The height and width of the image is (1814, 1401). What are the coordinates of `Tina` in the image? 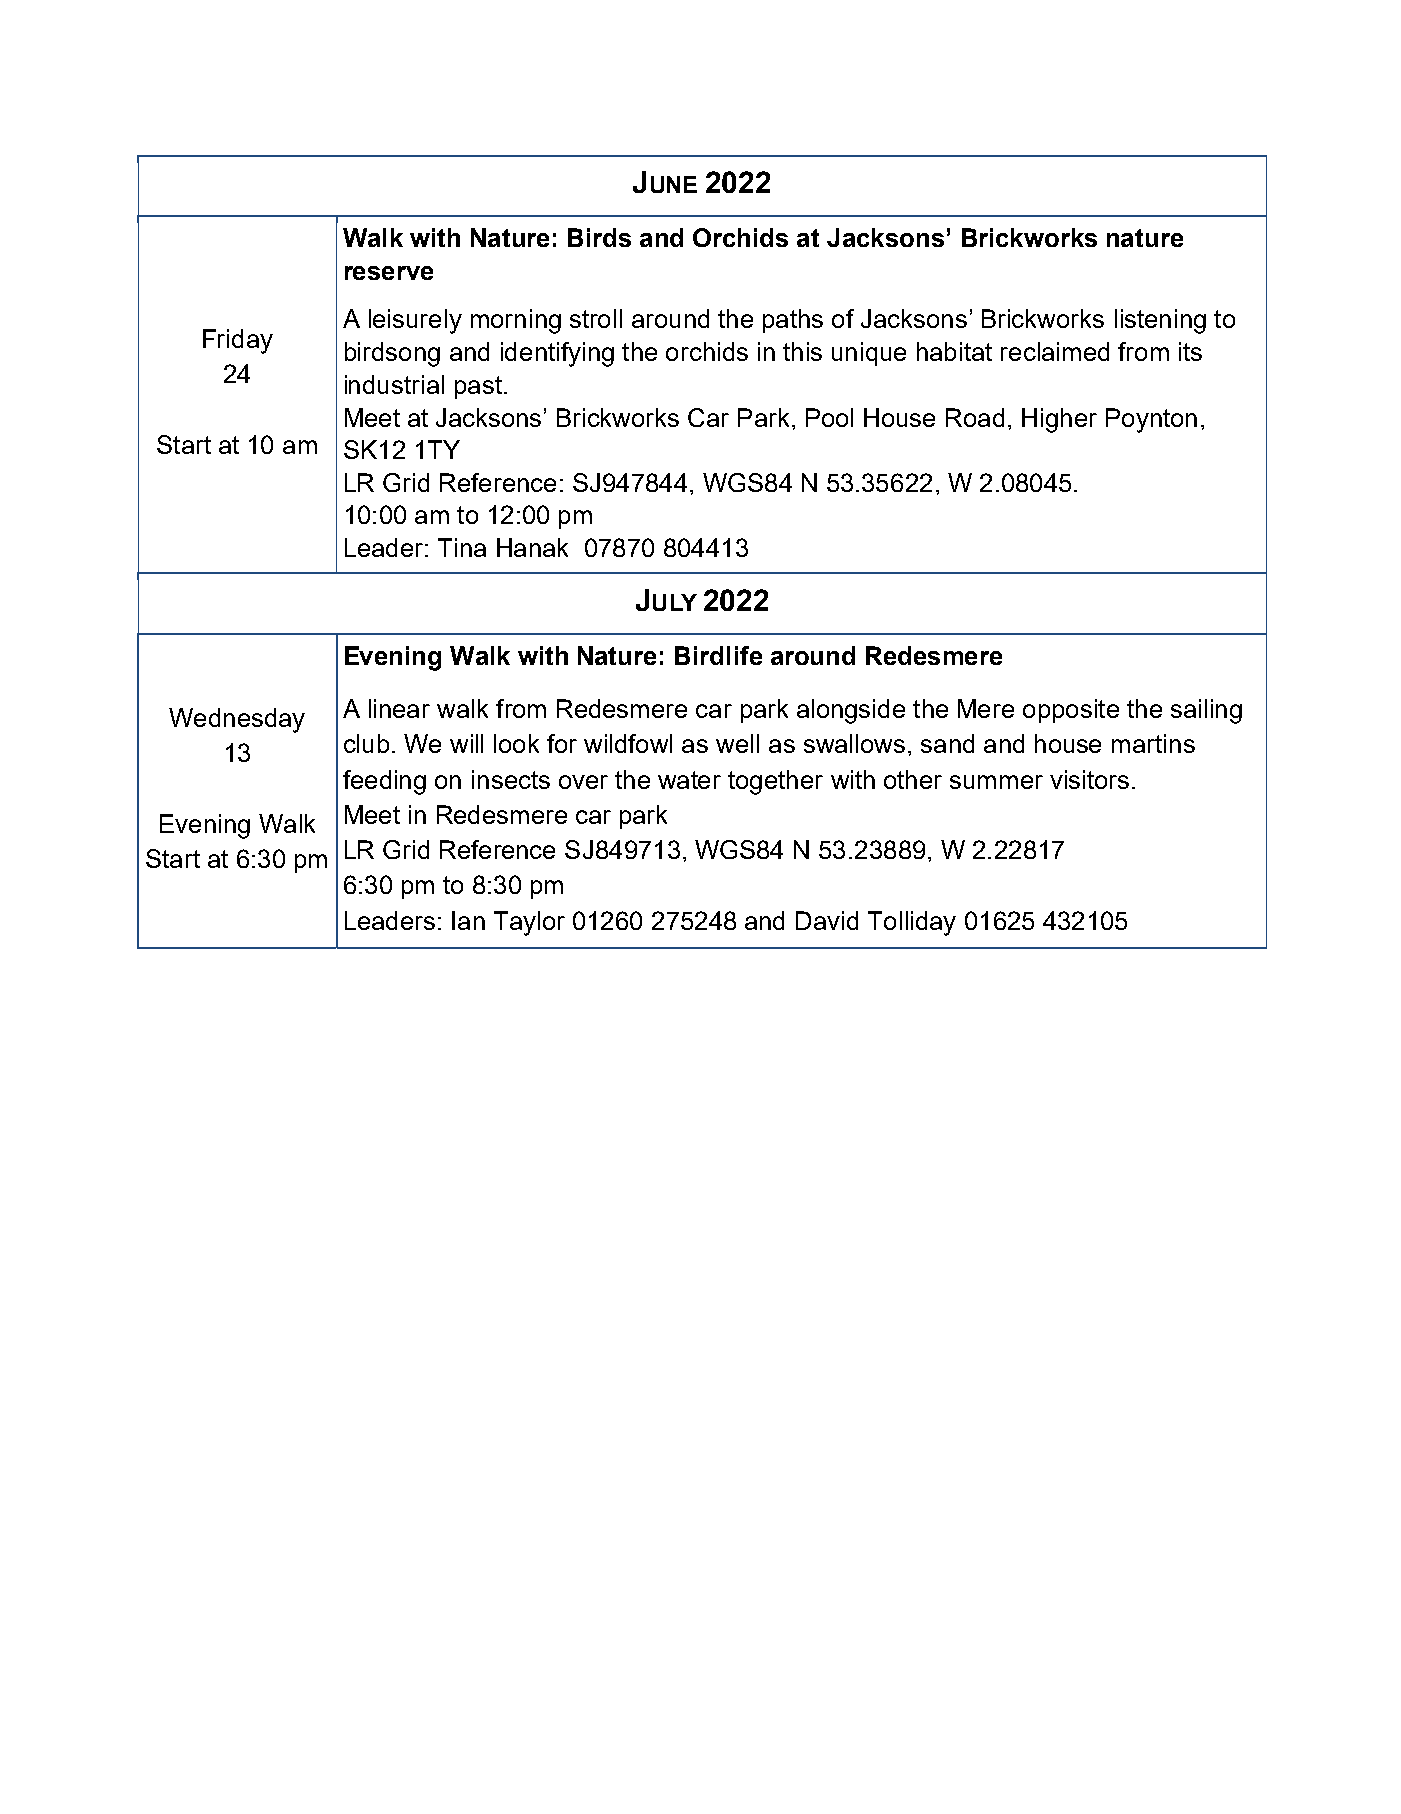 It's located at (462, 547).
